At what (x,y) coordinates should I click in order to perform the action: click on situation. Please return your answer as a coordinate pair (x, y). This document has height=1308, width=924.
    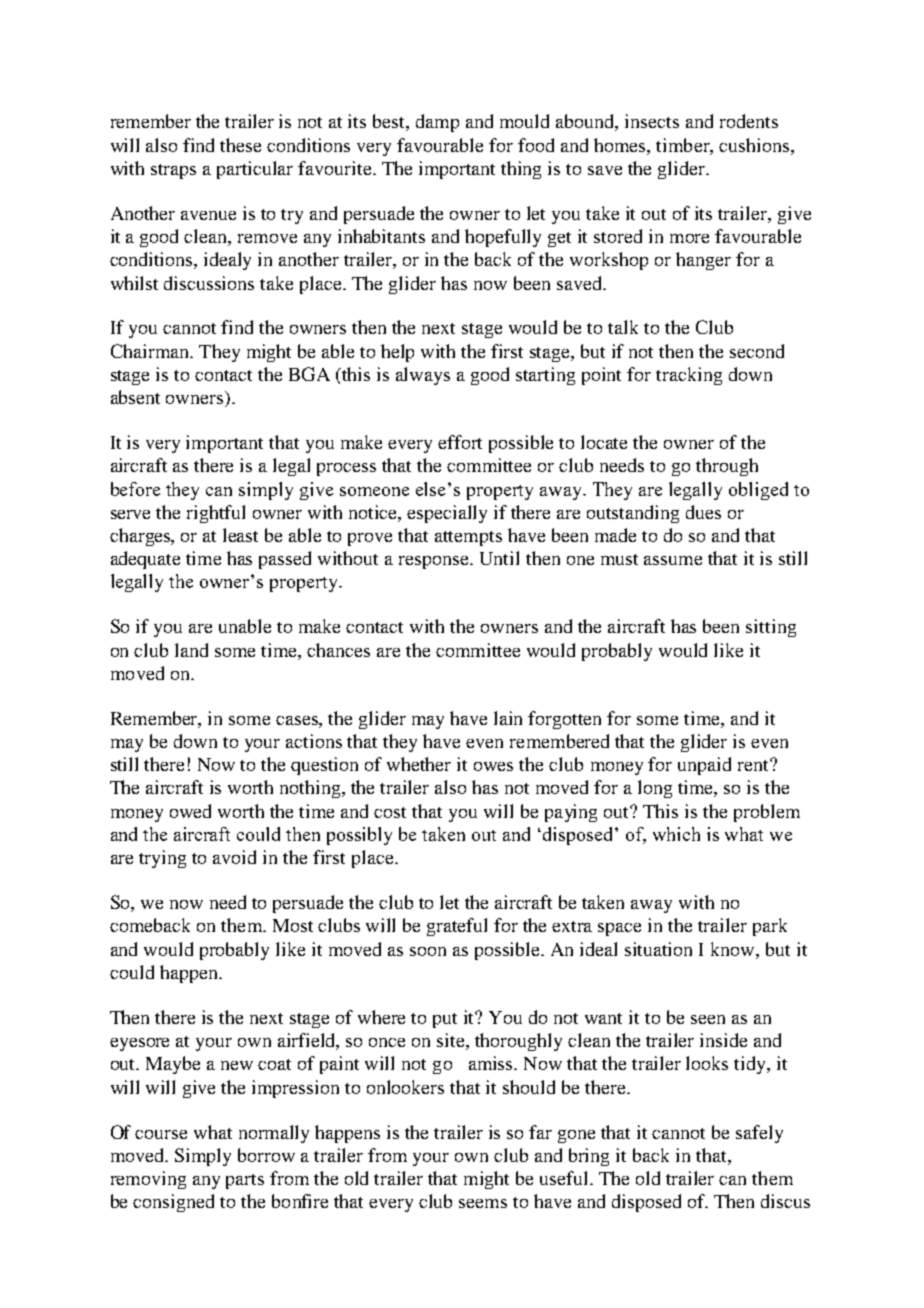
    Looking at the image, I should click on (658, 949).
